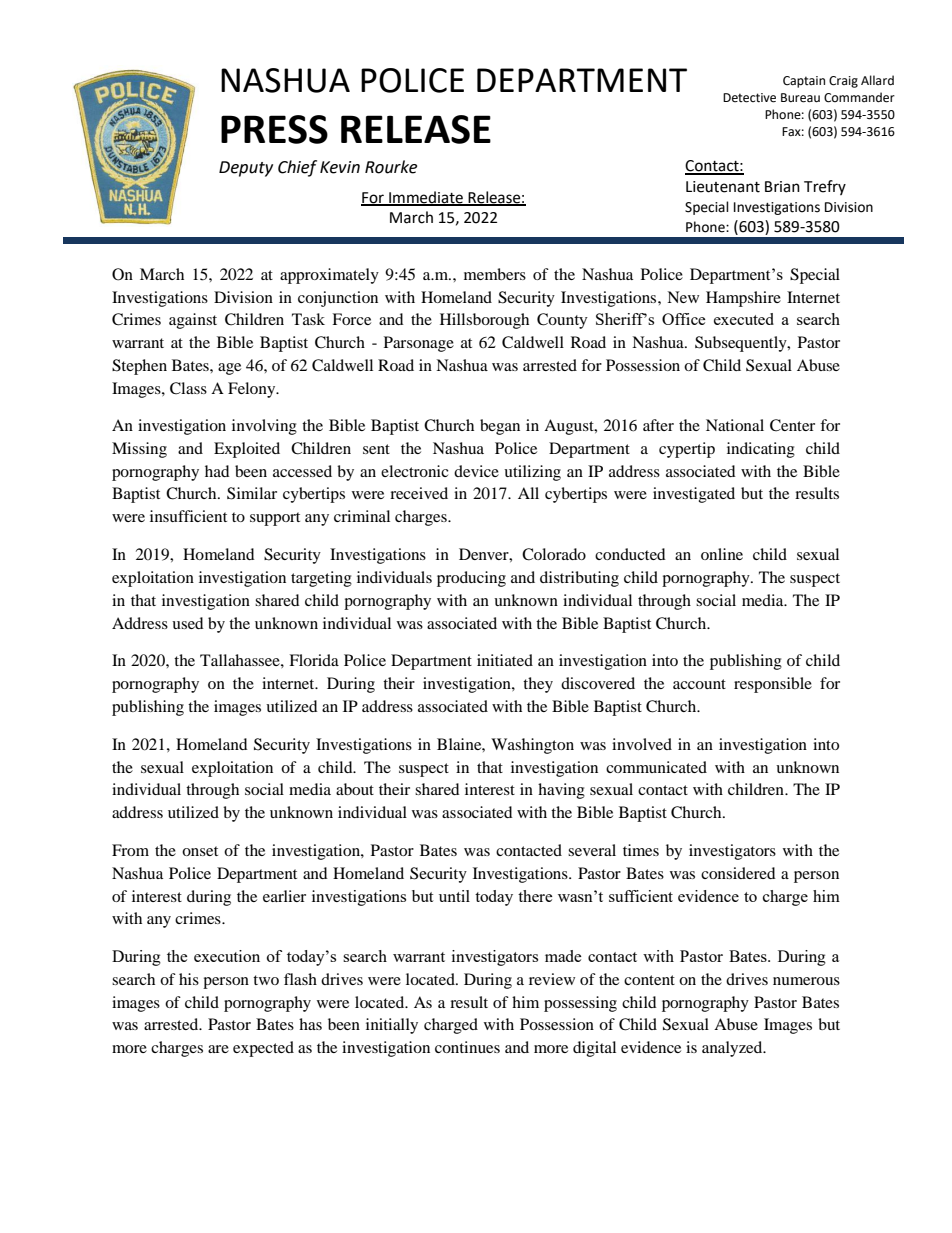  What do you see at coordinates (193, 321) in the screenshot?
I see `against` at bounding box center [193, 321].
